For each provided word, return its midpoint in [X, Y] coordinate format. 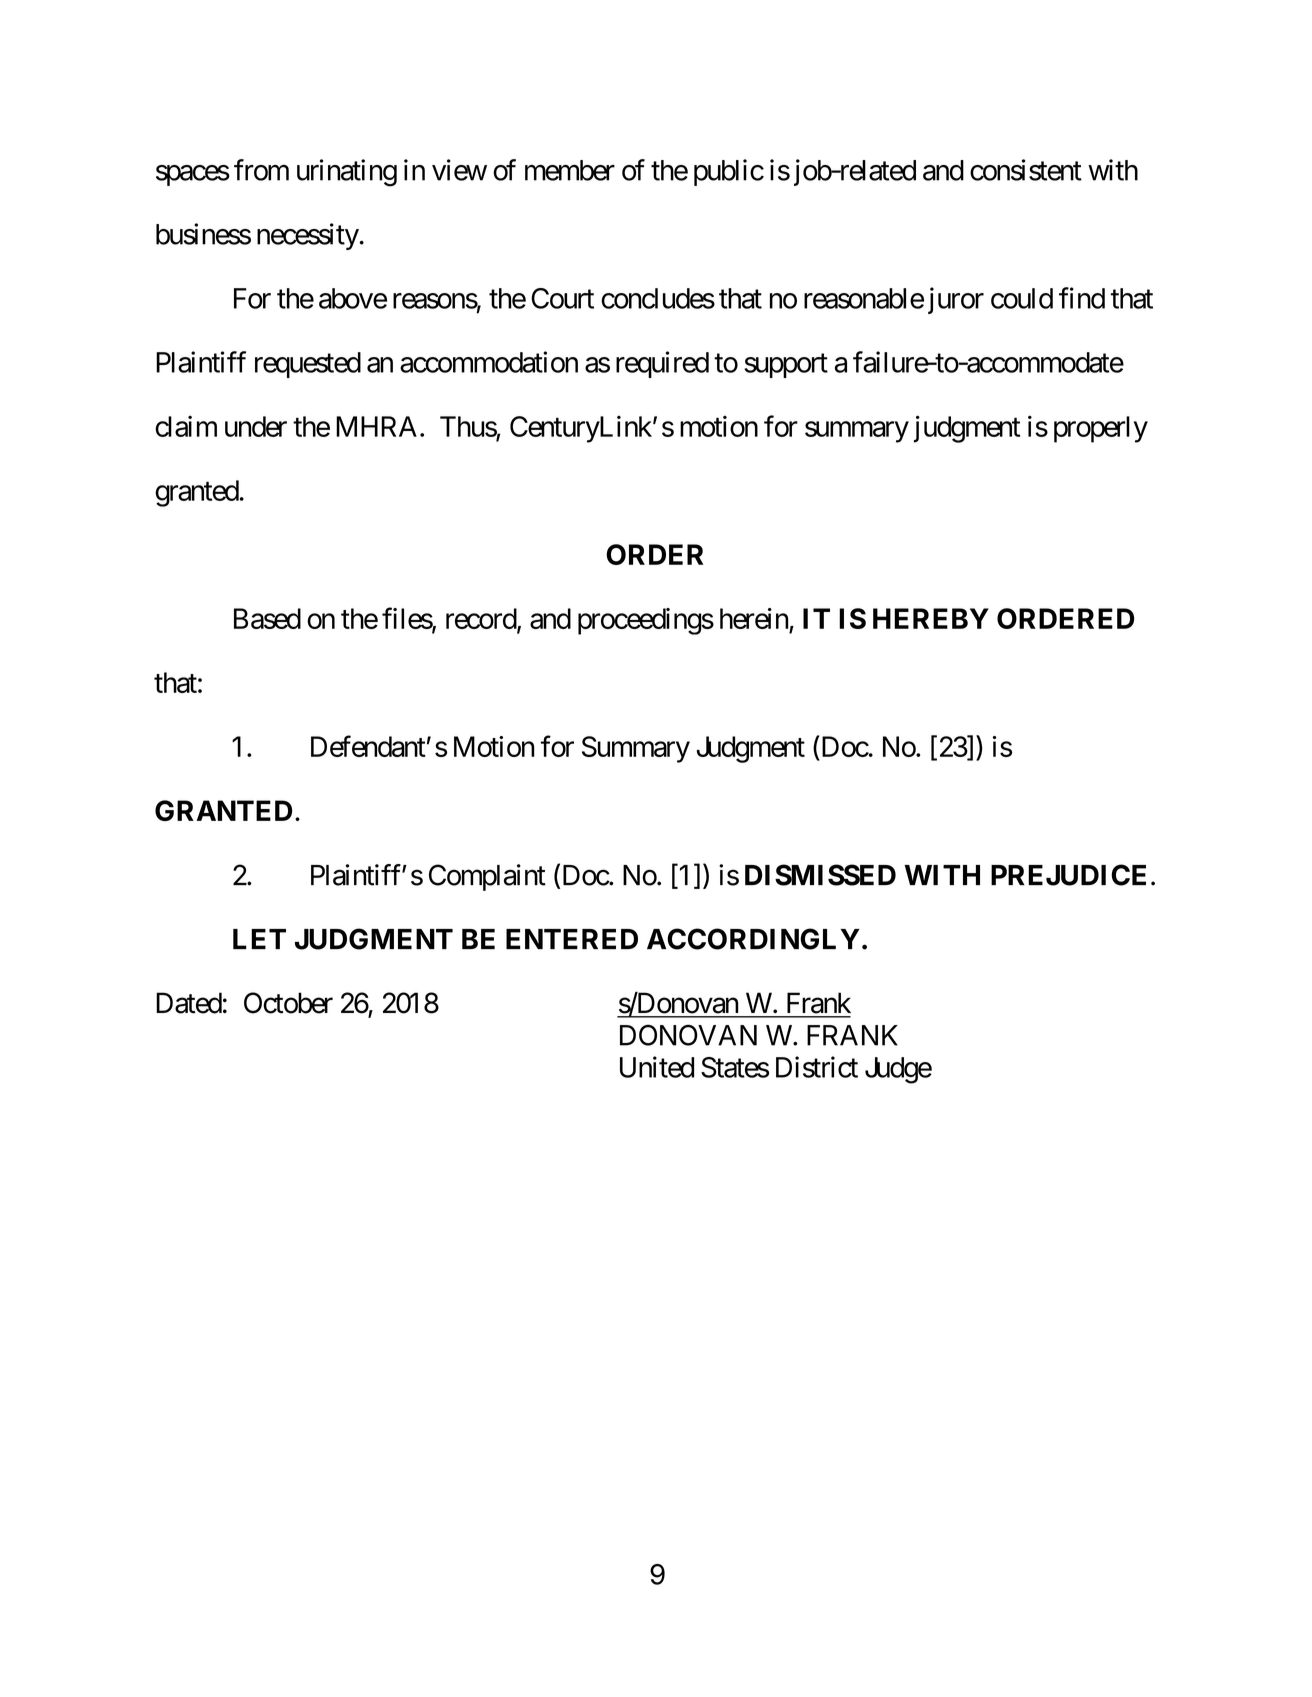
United [657, 1067]
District [817, 1067]
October [288, 1003]
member [570, 170]
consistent [1026, 170]
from [261, 170]
